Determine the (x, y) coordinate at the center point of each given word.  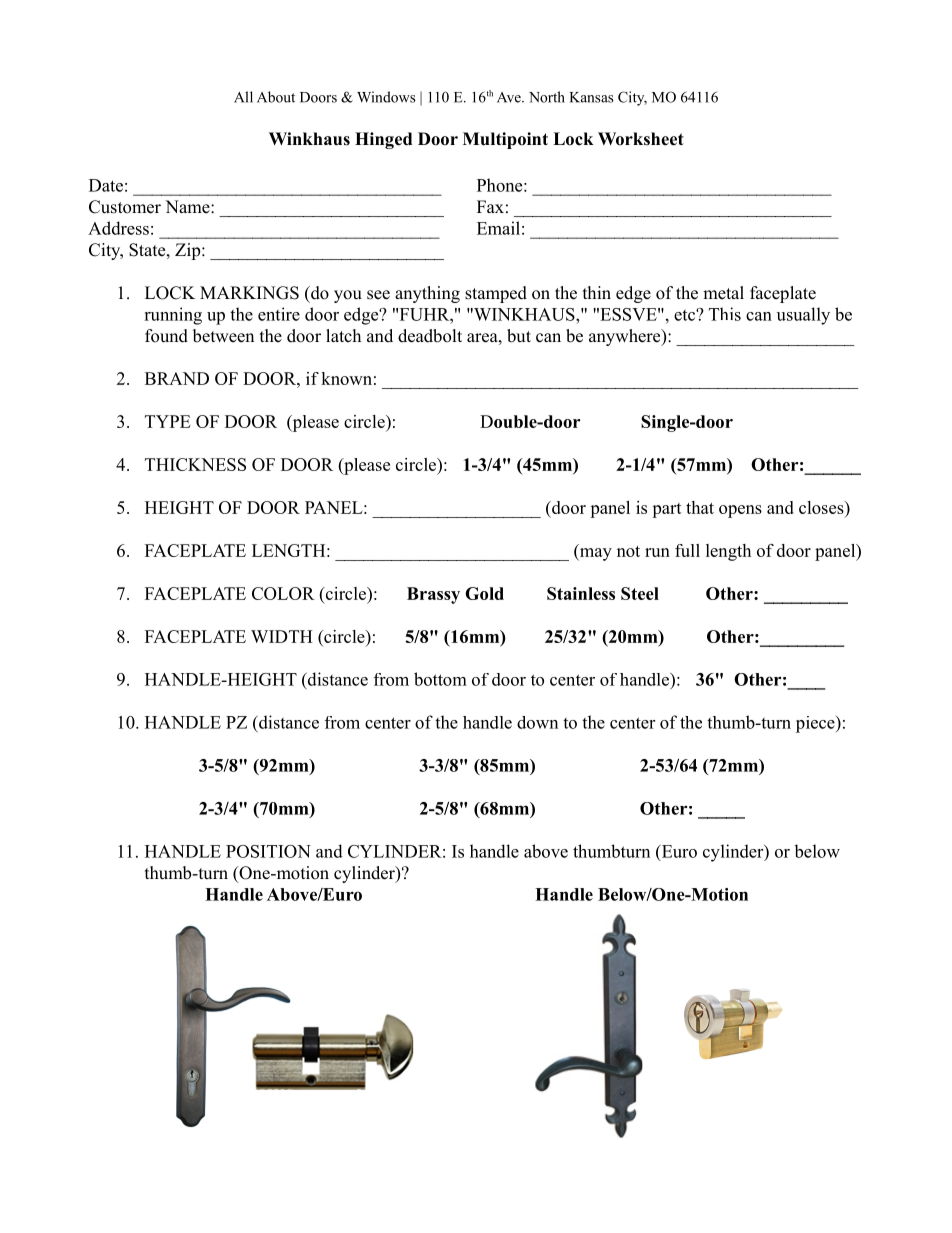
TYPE (167, 421)
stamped (496, 294)
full (687, 550)
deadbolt (430, 336)
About (276, 97)
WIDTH (282, 636)
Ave (510, 97)
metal (723, 293)
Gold (484, 593)
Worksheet (641, 139)
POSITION (268, 851)
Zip (189, 251)
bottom (440, 679)
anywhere (626, 337)
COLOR (283, 593)
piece (816, 724)
